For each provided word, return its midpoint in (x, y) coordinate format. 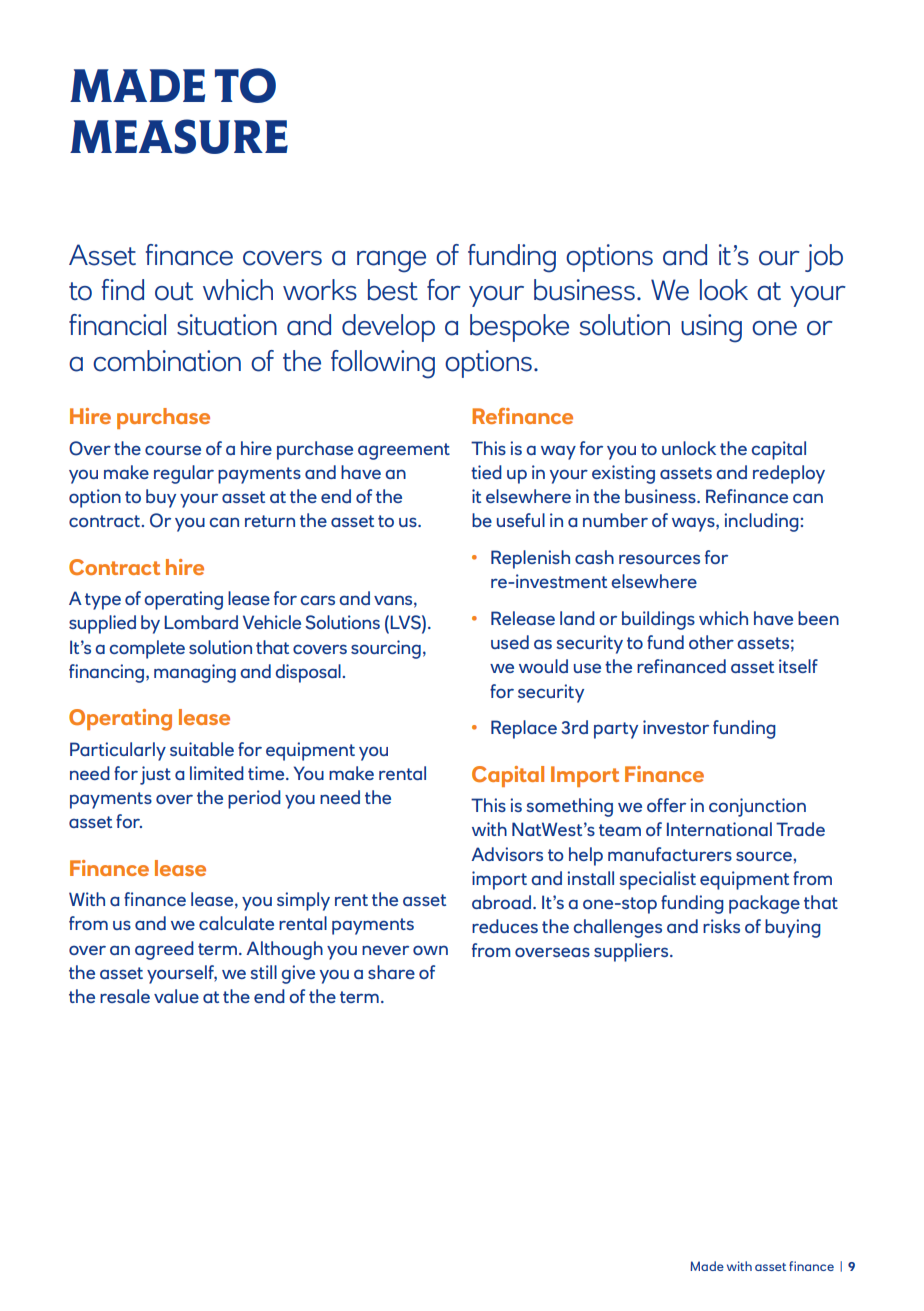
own (430, 950)
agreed (164, 950)
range (391, 261)
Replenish (530, 559)
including (761, 522)
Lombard (201, 622)
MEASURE (179, 136)
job (824, 258)
